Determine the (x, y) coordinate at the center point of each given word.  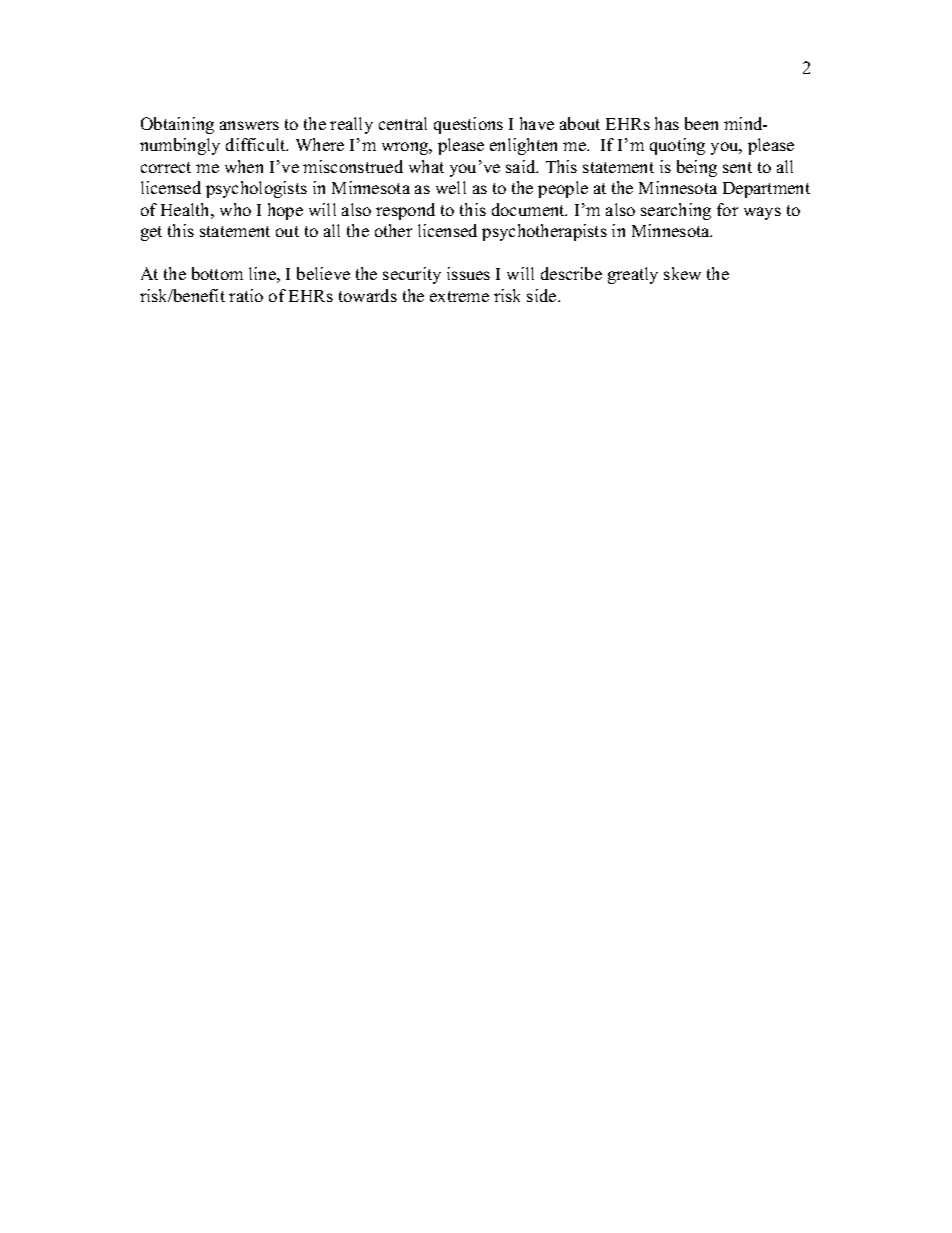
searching (676, 211)
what (426, 166)
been (701, 123)
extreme (459, 296)
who (235, 209)
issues (468, 273)
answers (249, 125)
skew (682, 273)
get (151, 233)
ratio (246, 295)
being (697, 168)
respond (405, 211)
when (244, 166)
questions (468, 125)
